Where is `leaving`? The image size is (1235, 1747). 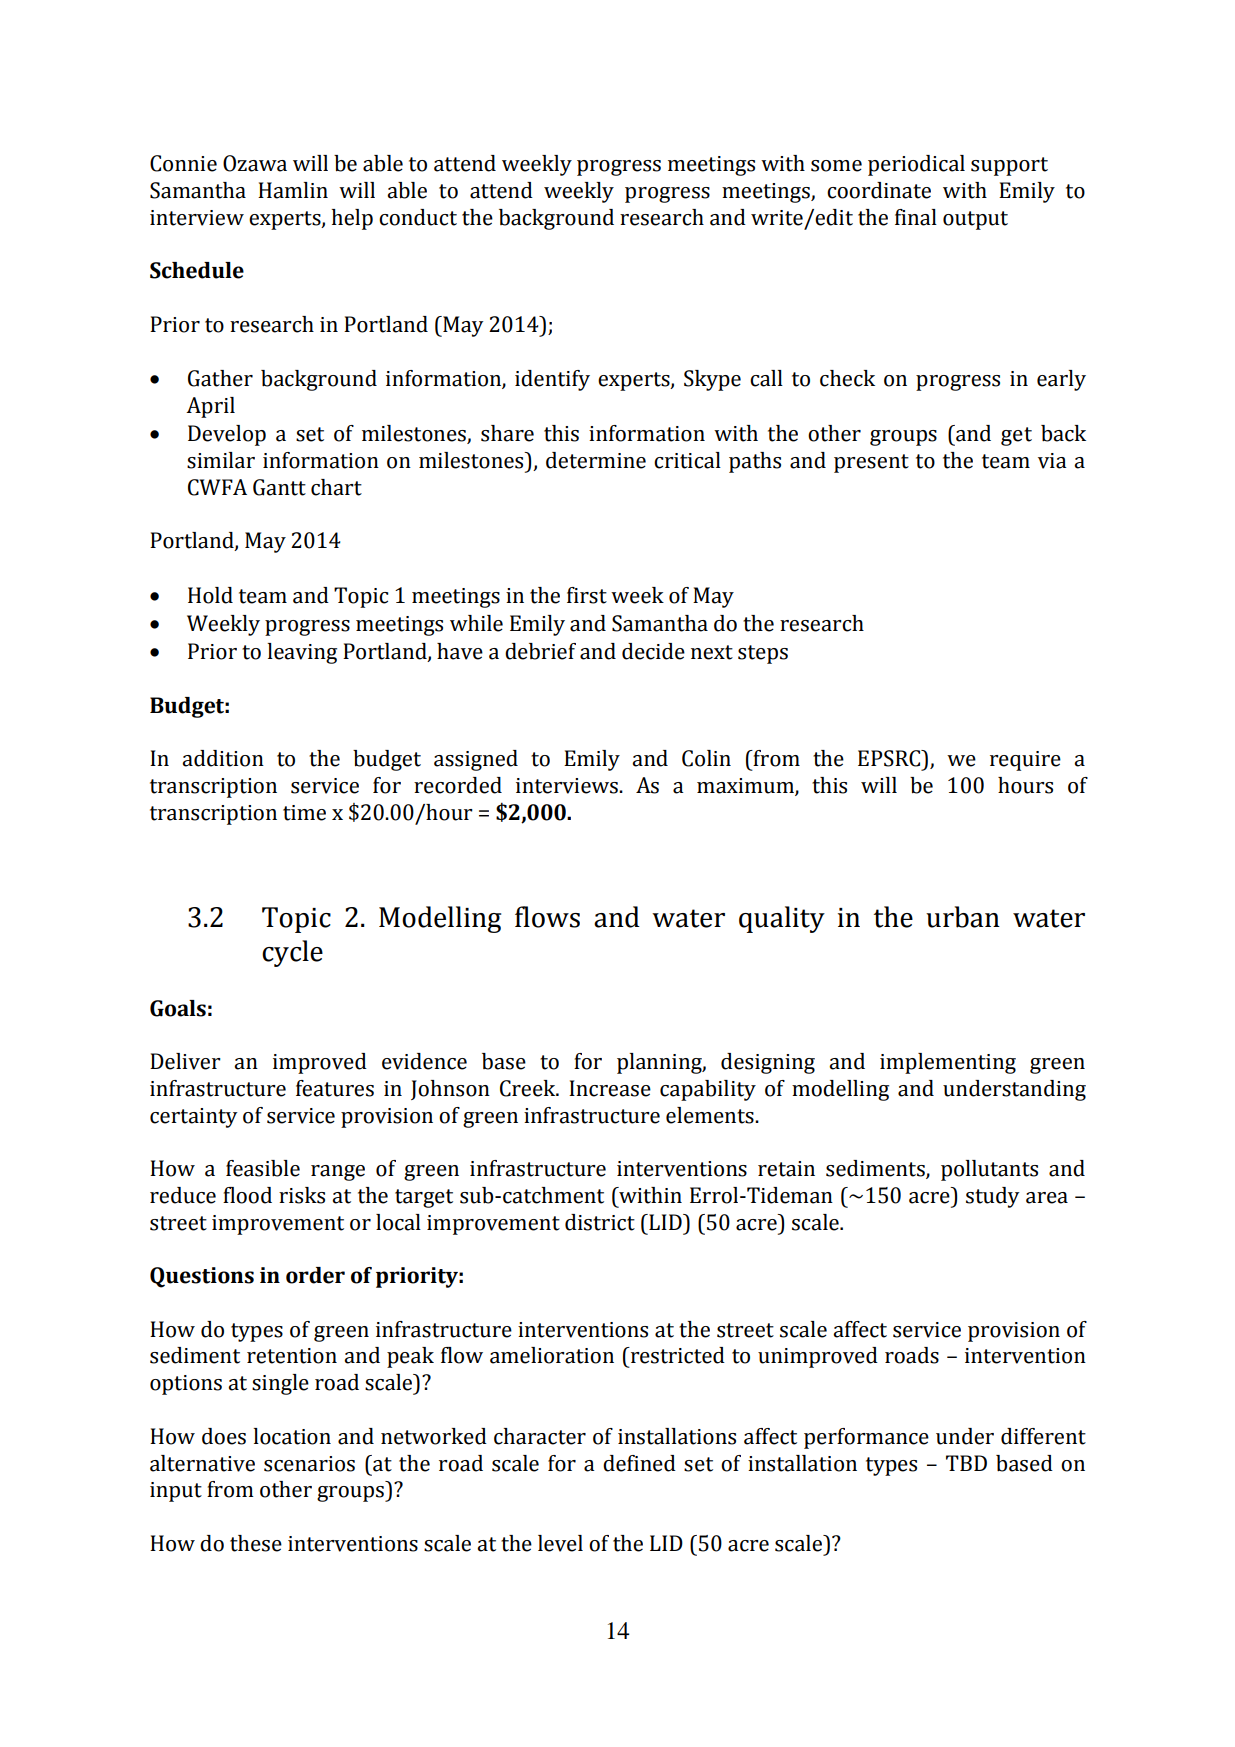
leaving is located at coordinates (302, 653).
